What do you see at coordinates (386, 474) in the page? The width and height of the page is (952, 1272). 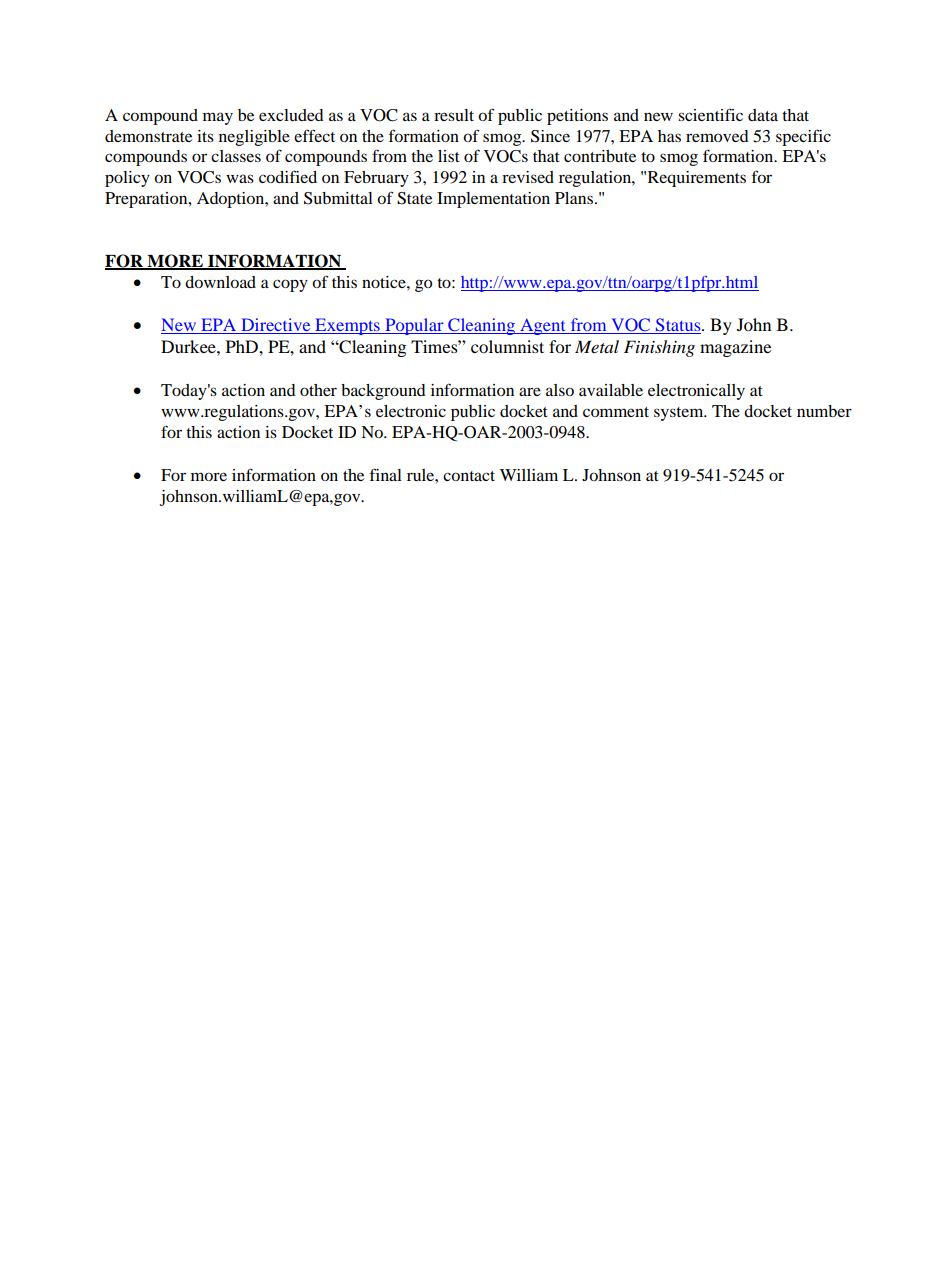 I see `final` at bounding box center [386, 474].
